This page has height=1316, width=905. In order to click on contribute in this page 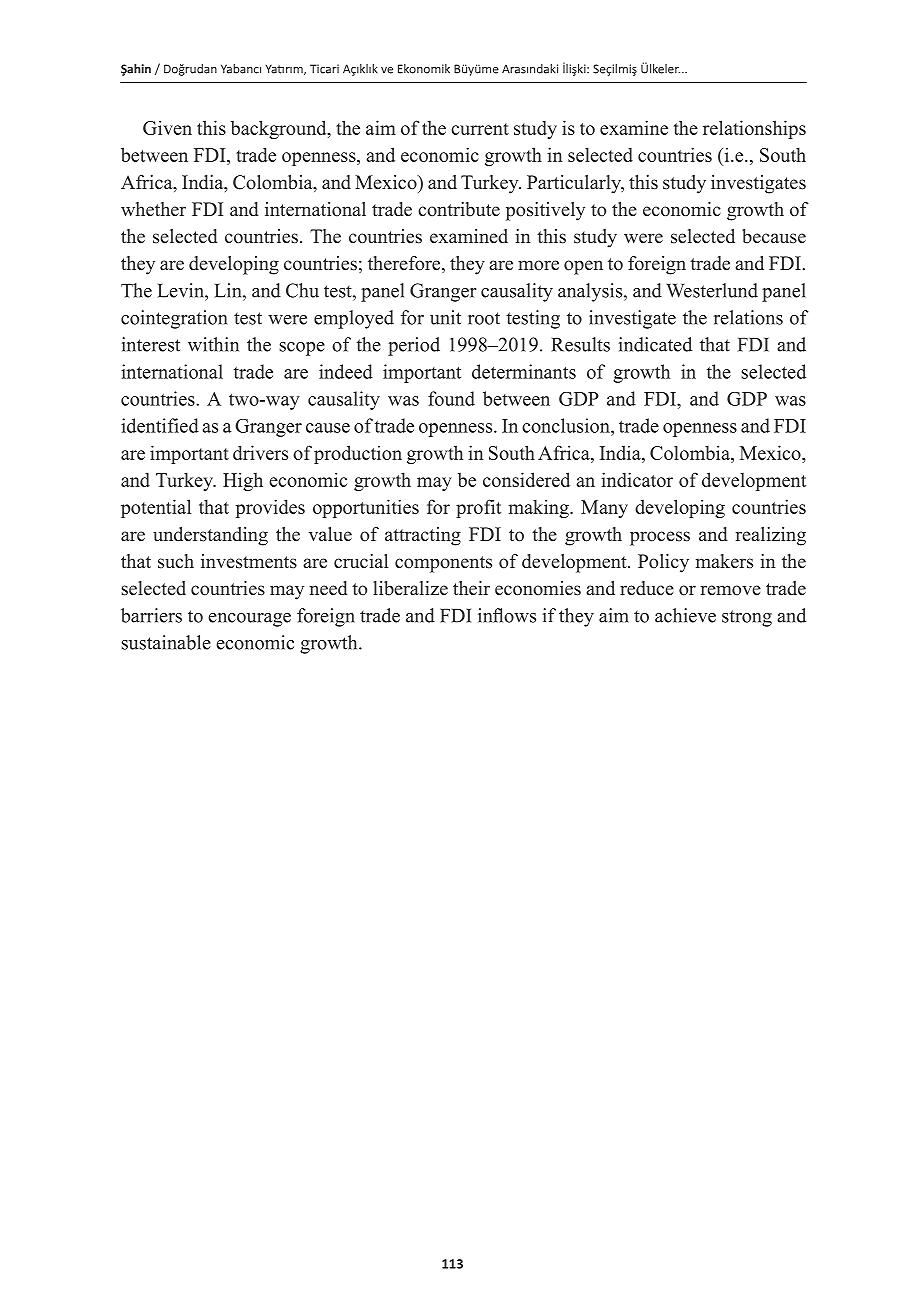, I will do `click(459, 209)`.
